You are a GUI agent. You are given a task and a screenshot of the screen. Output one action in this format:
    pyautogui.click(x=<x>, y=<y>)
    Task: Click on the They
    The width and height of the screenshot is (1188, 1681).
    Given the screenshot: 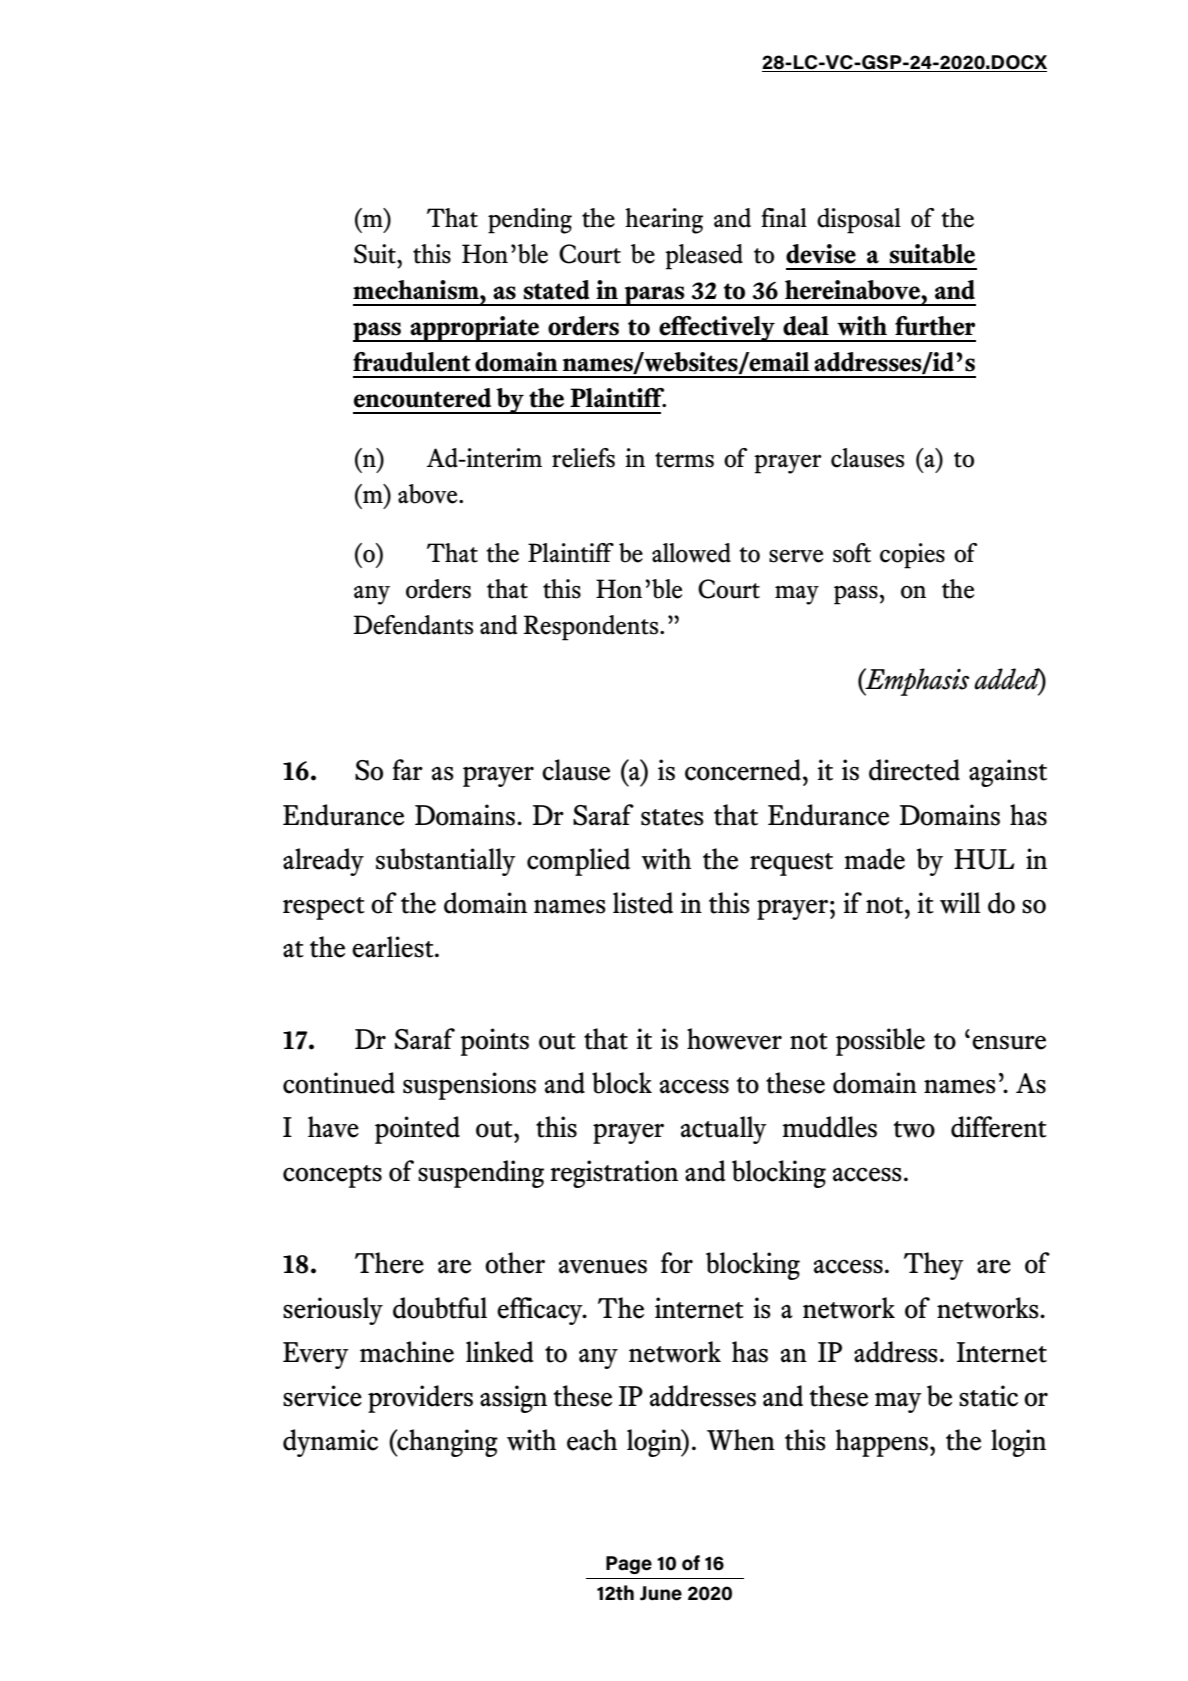 What is the action you would take?
    pyautogui.click(x=934, y=1266)
